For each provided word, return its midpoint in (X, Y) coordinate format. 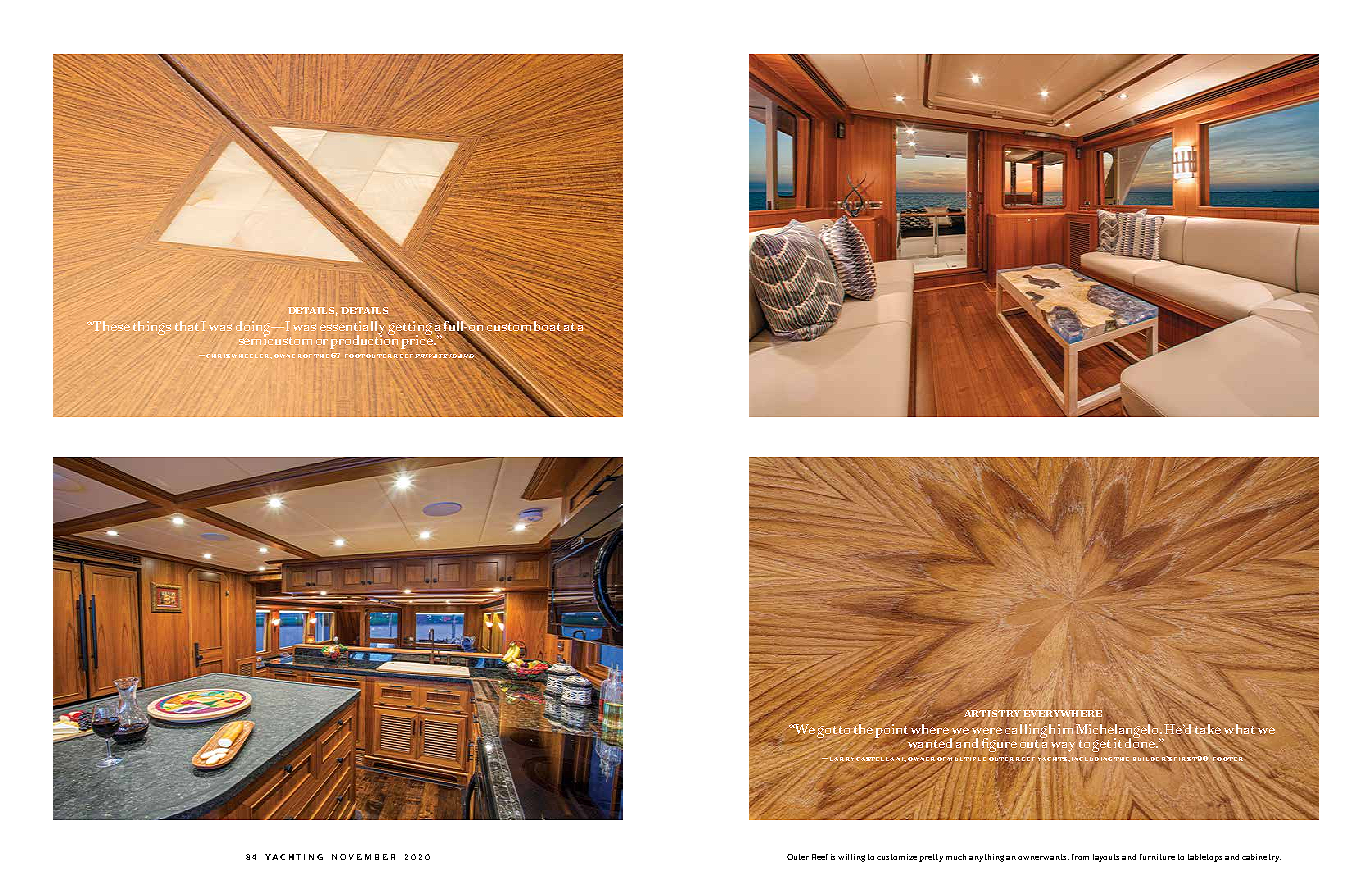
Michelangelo (1119, 730)
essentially (352, 329)
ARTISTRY (992, 712)
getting (410, 329)
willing (851, 858)
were (987, 731)
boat (547, 326)
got (827, 733)
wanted (930, 743)
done (1141, 742)
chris (218, 356)
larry (840, 759)
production (364, 340)
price (418, 340)
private (431, 356)
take (1209, 729)
